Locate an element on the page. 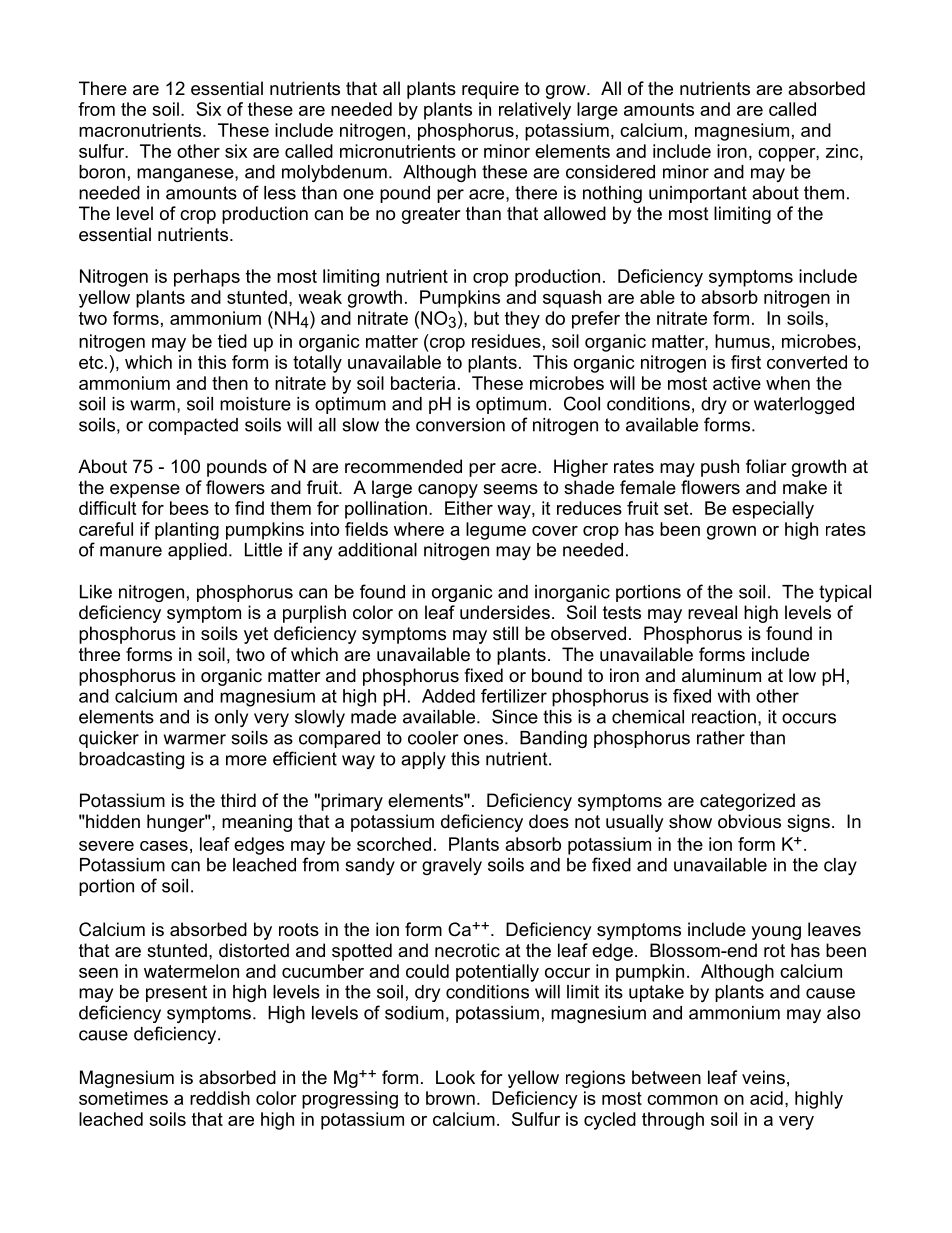 The height and width of the document is (1233, 952). reveal is located at coordinates (712, 612).
